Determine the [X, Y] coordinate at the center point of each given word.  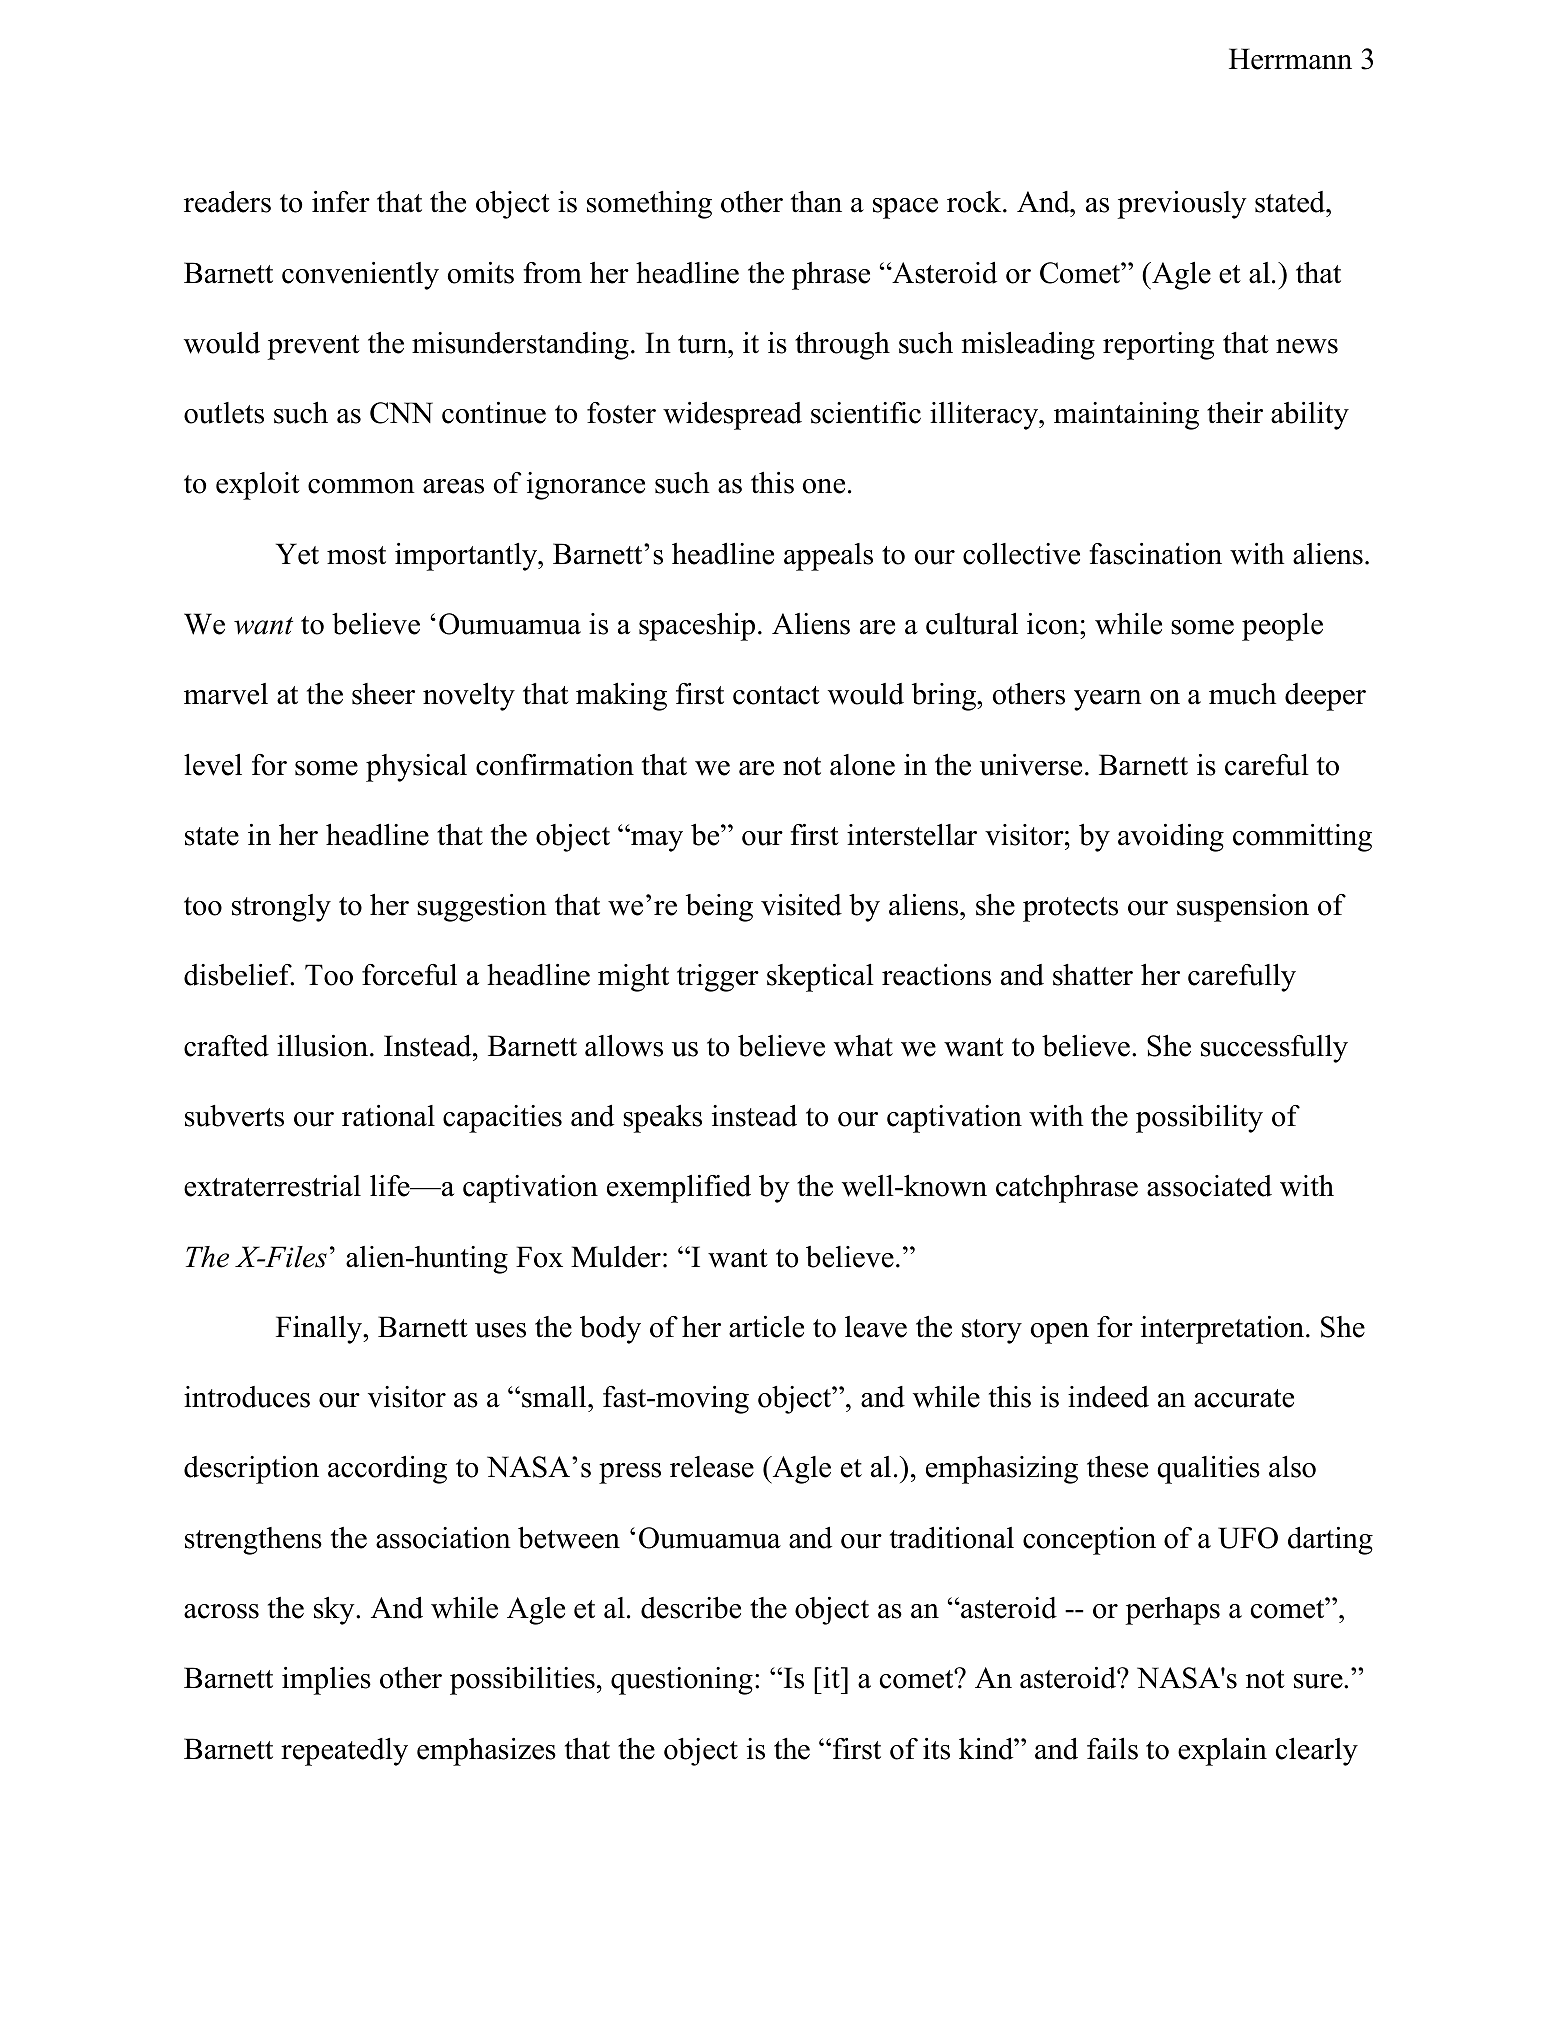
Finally [320, 1330]
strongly [281, 908]
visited [801, 905]
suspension [1243, 908]
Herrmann [1290, 59]
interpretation [1224, 1330]
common [361, 486]
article [766, 1327]
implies [326, 1681]
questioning [682, 1681]
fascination [1155, 554]
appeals [828, 557]
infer [341, 202]
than [816, 202]
